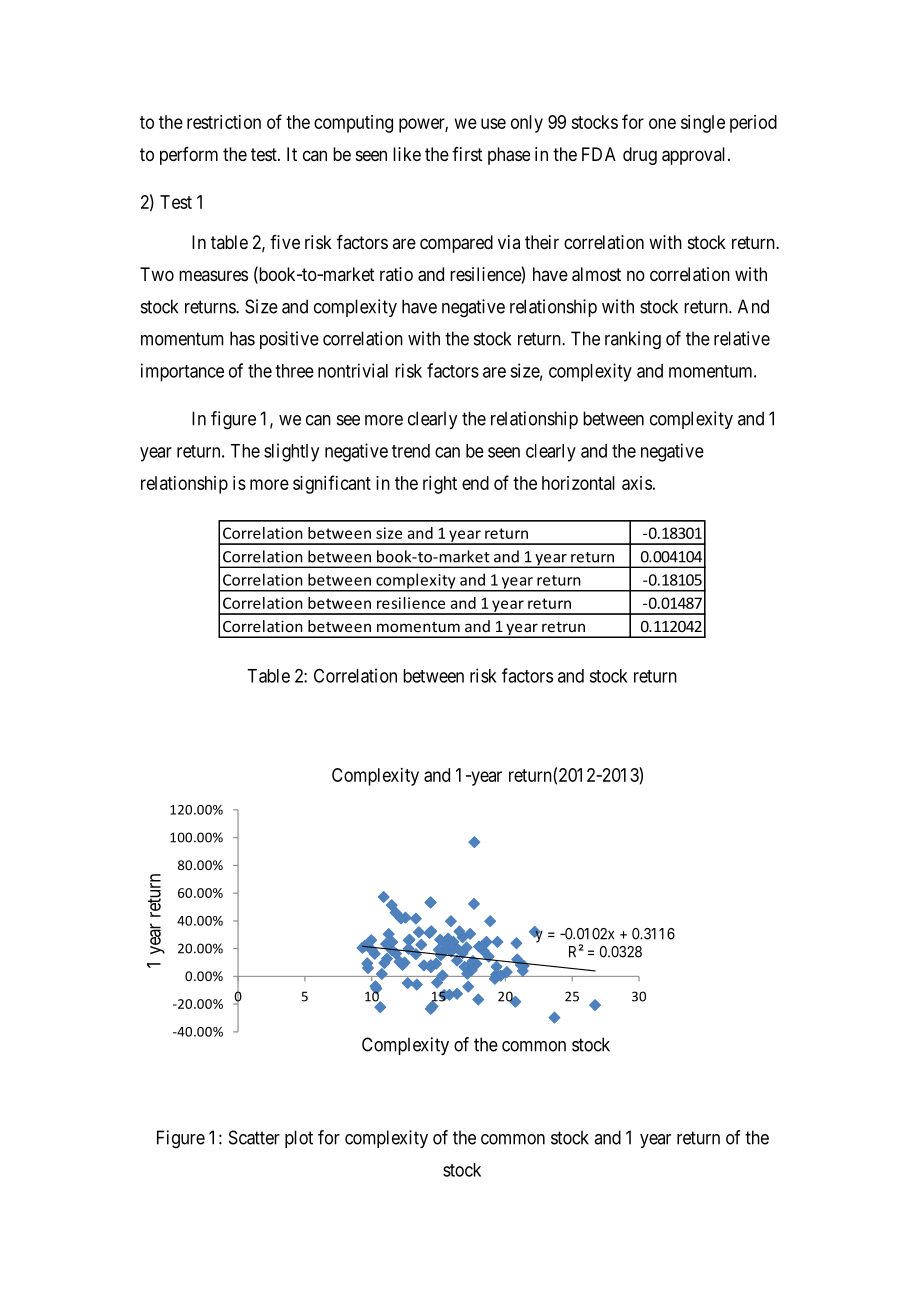  Describe the element at coordinates (578, 483) in the page. I see `horizontal` at that location.
